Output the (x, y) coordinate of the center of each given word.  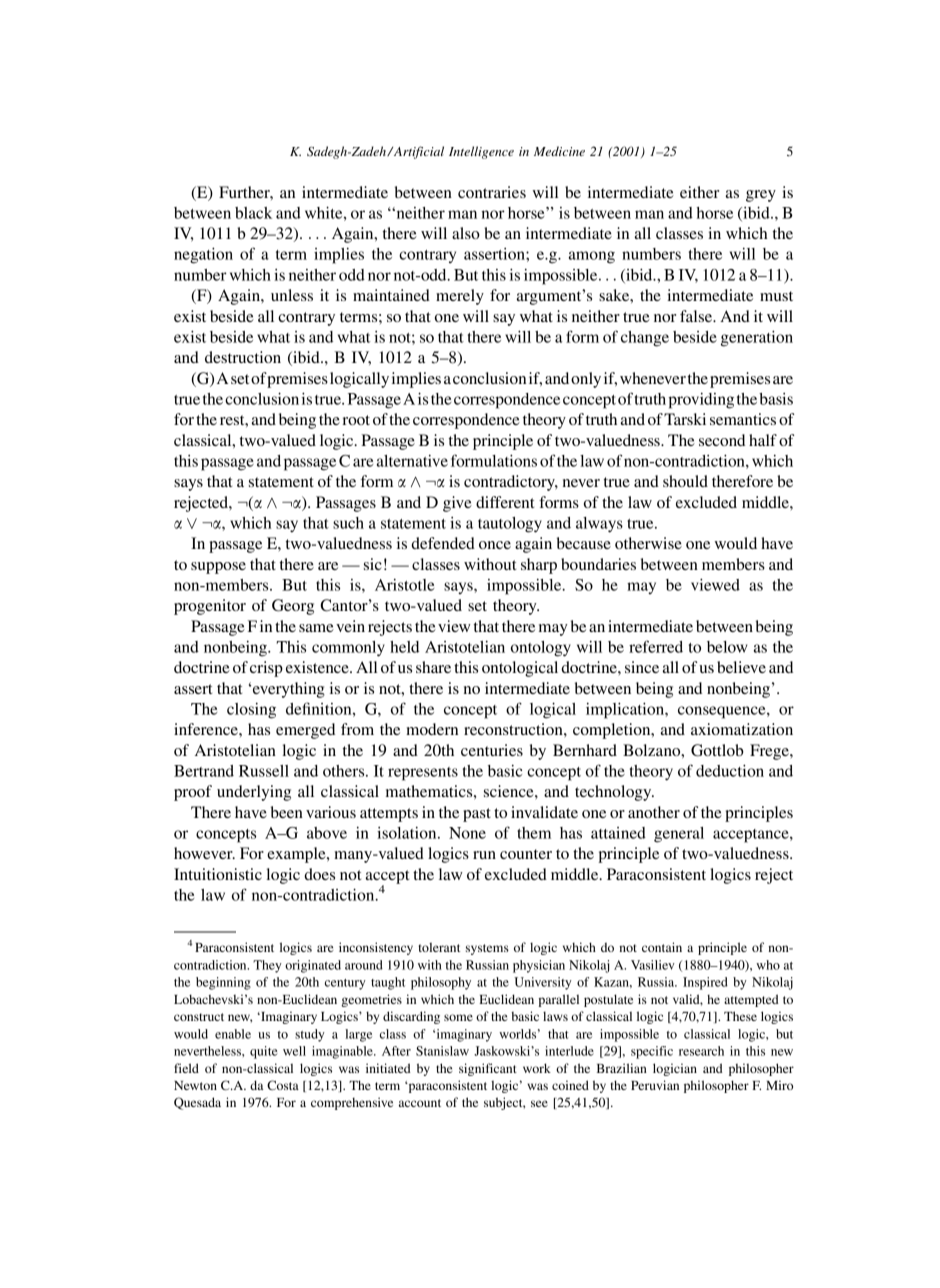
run (484, 855)
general (679, 835)
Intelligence (481, 152)
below (727, 647)
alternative (412, 461)
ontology (541, 649)
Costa (283, 1085)
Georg (293, 607)
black (253, 213)
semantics (743, 419)
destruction (243, 357)
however (204, 853)
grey (761, 196)
